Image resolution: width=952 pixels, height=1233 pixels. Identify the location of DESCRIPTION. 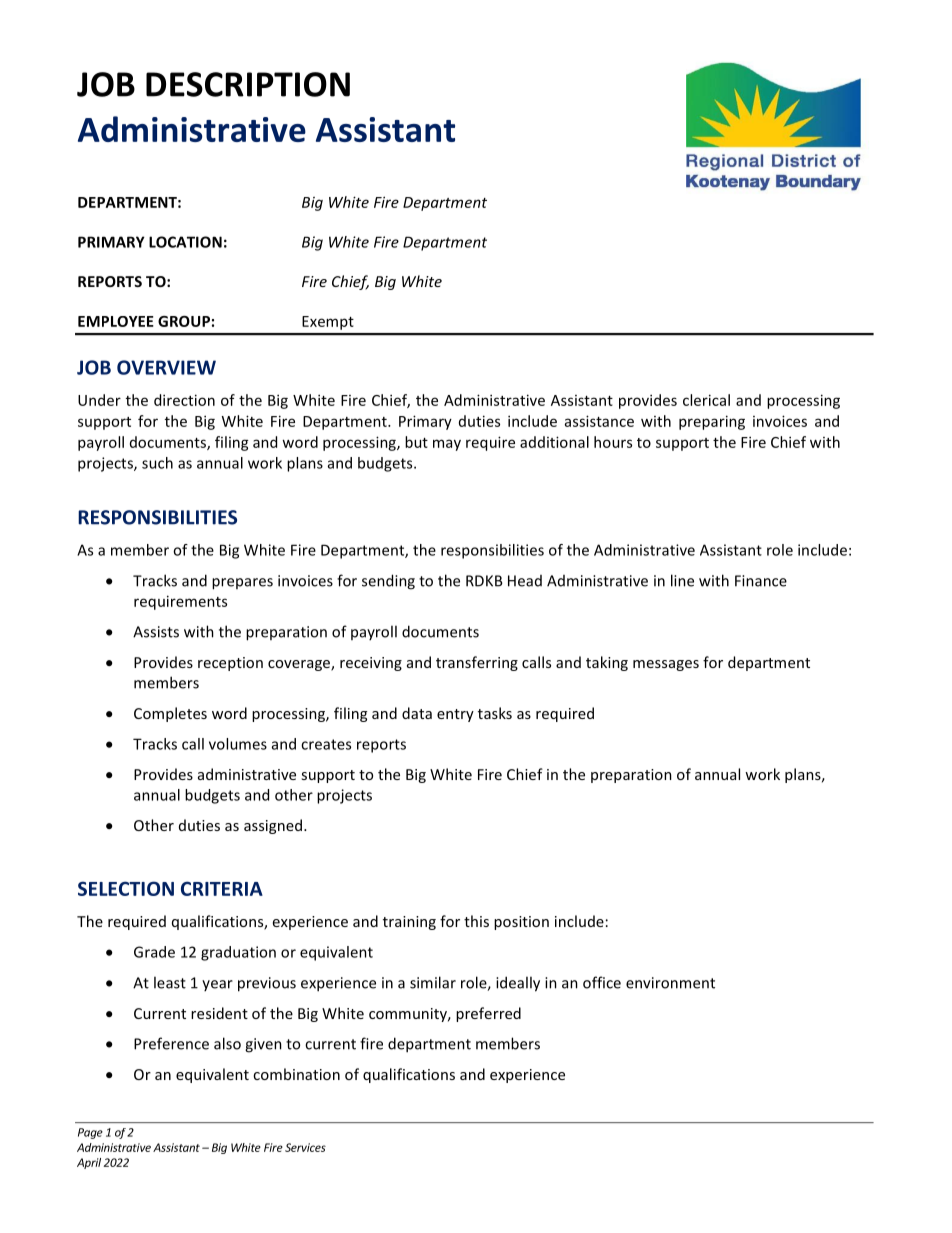
(248, 84).
